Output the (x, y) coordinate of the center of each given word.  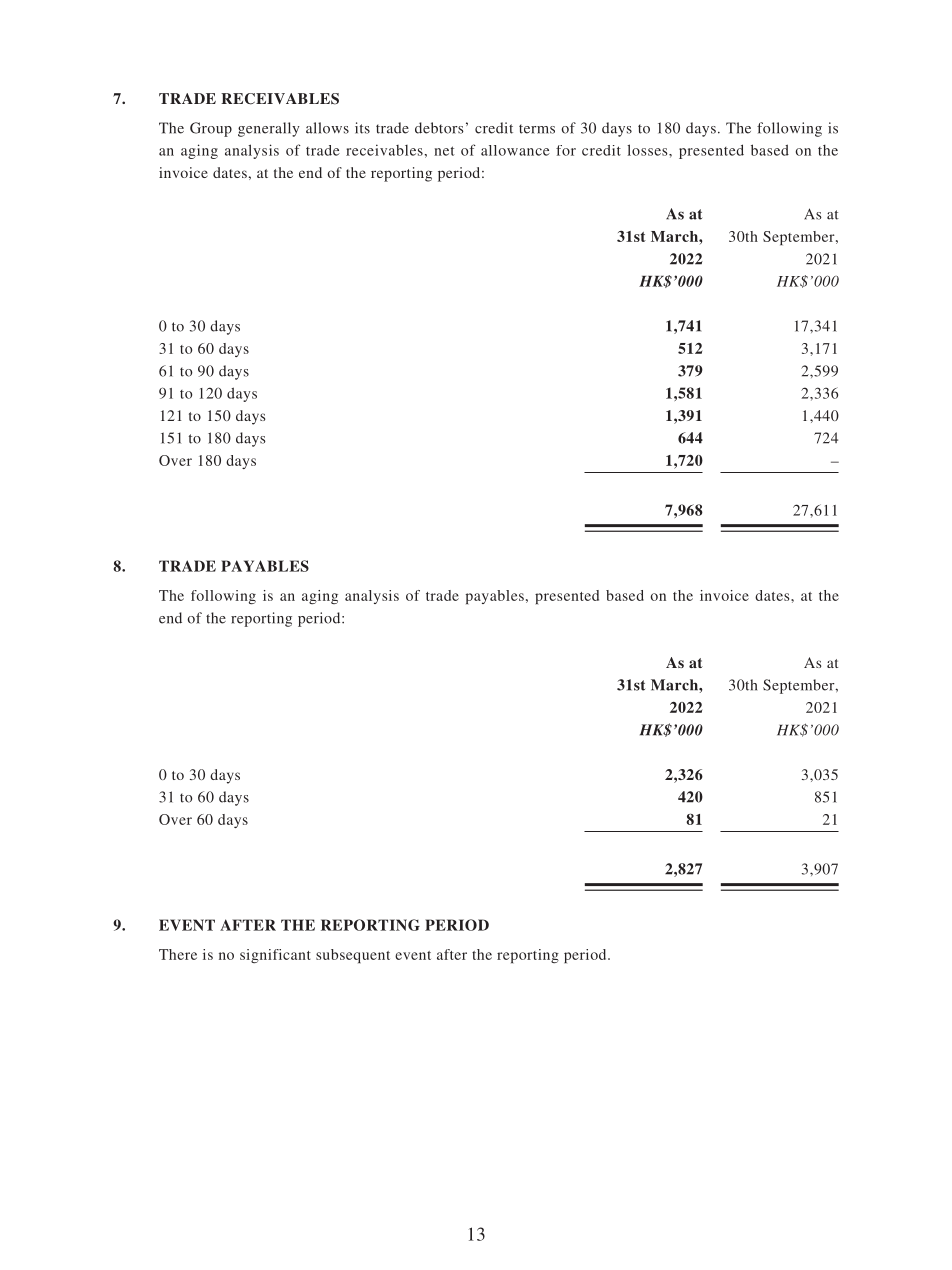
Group (211, 129)
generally (269, 129)
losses (648, 150)
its (362, 128)
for (566, 150)
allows (327, 128)
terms (537, 129)
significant (275, 956)
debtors (439, 128)
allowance (515, 150)
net (444, 151)
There (178, 954)
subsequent (353, 956)
